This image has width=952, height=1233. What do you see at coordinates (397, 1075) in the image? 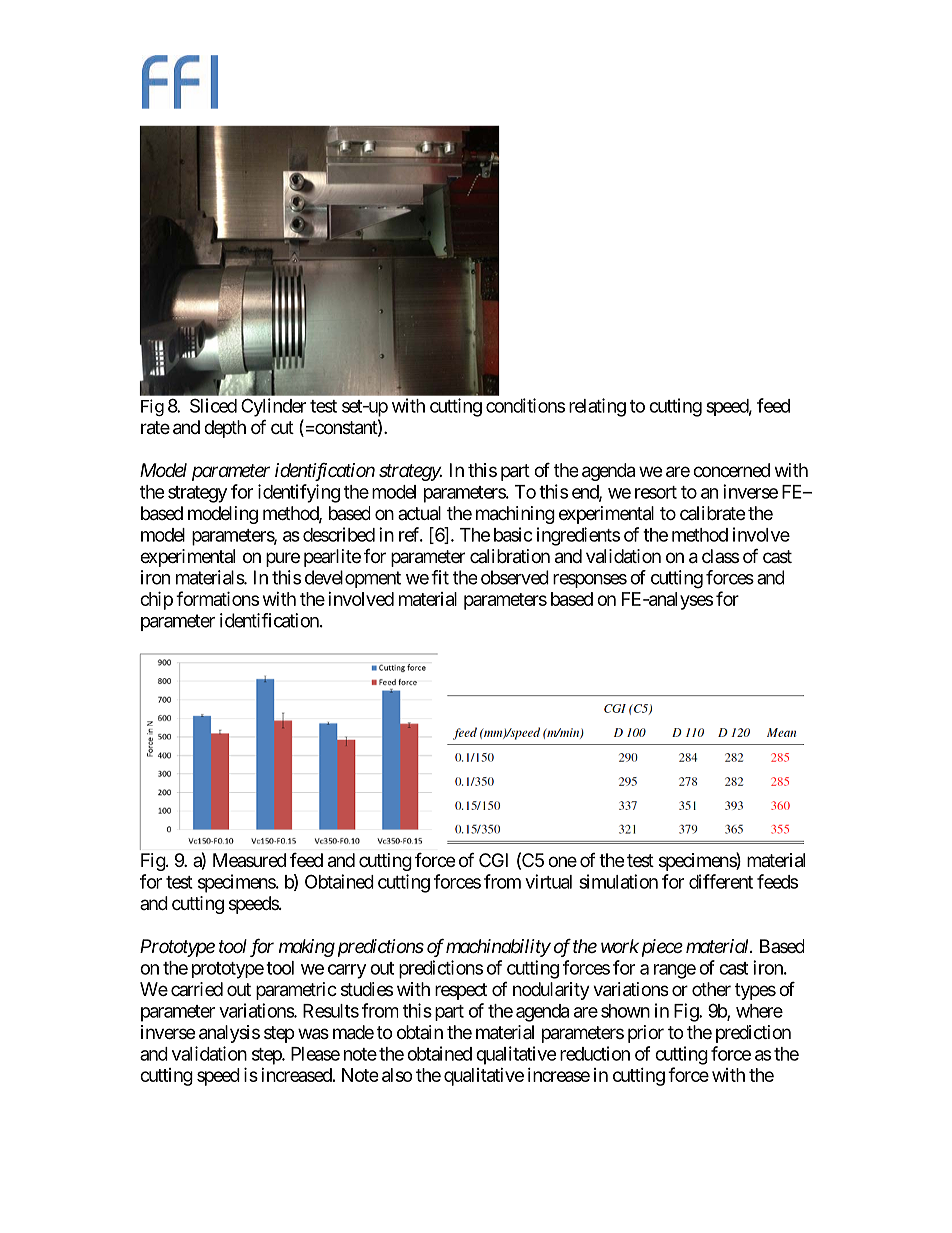
I see `also` at bounding box center [397, 1075].
